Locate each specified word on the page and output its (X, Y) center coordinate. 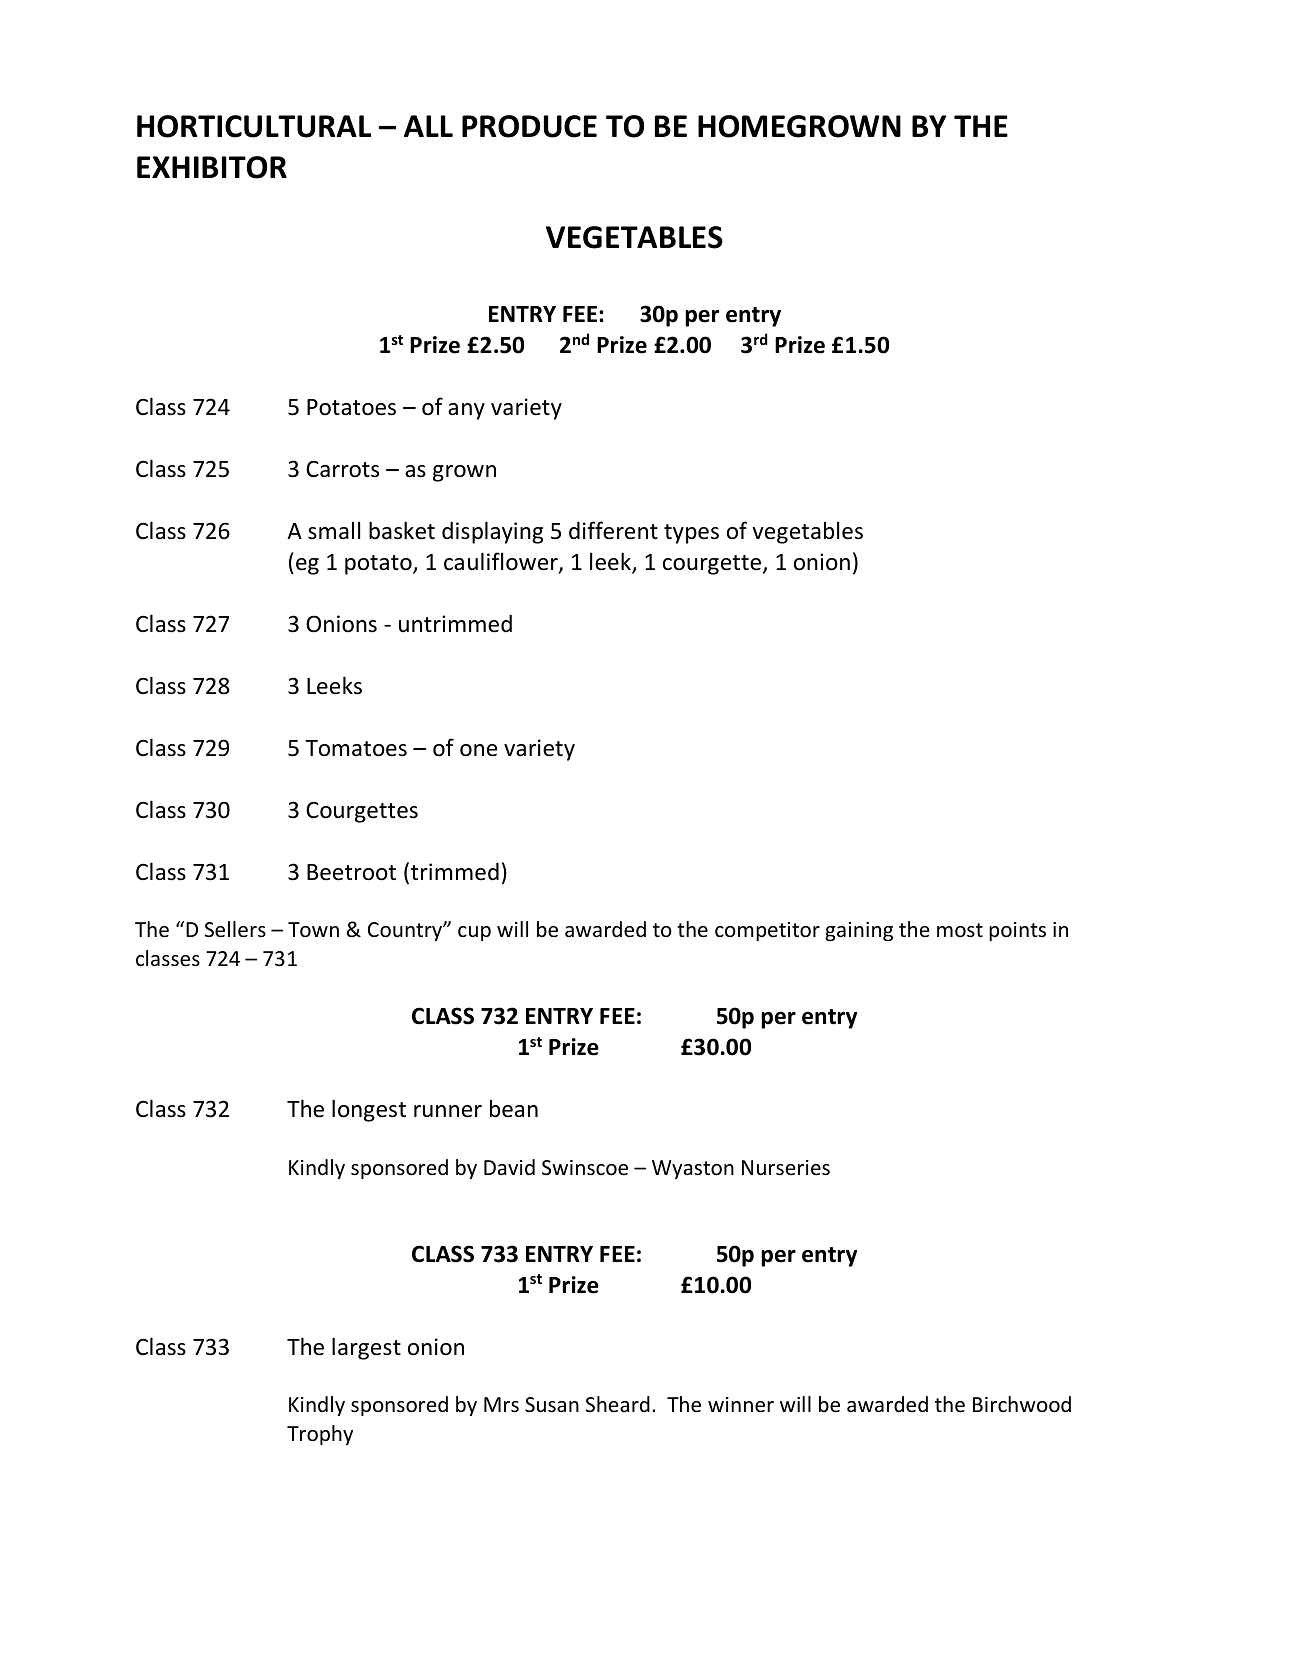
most (960, 930)
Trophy (320, 1435)
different (613, 530)
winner (741, 1405)
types (691, 534)
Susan (552, 1405)
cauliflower (502, 563)
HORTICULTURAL (254, 126)
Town (313, 930)
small (334, 530)
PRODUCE (529, 126)
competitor (767, 931)
